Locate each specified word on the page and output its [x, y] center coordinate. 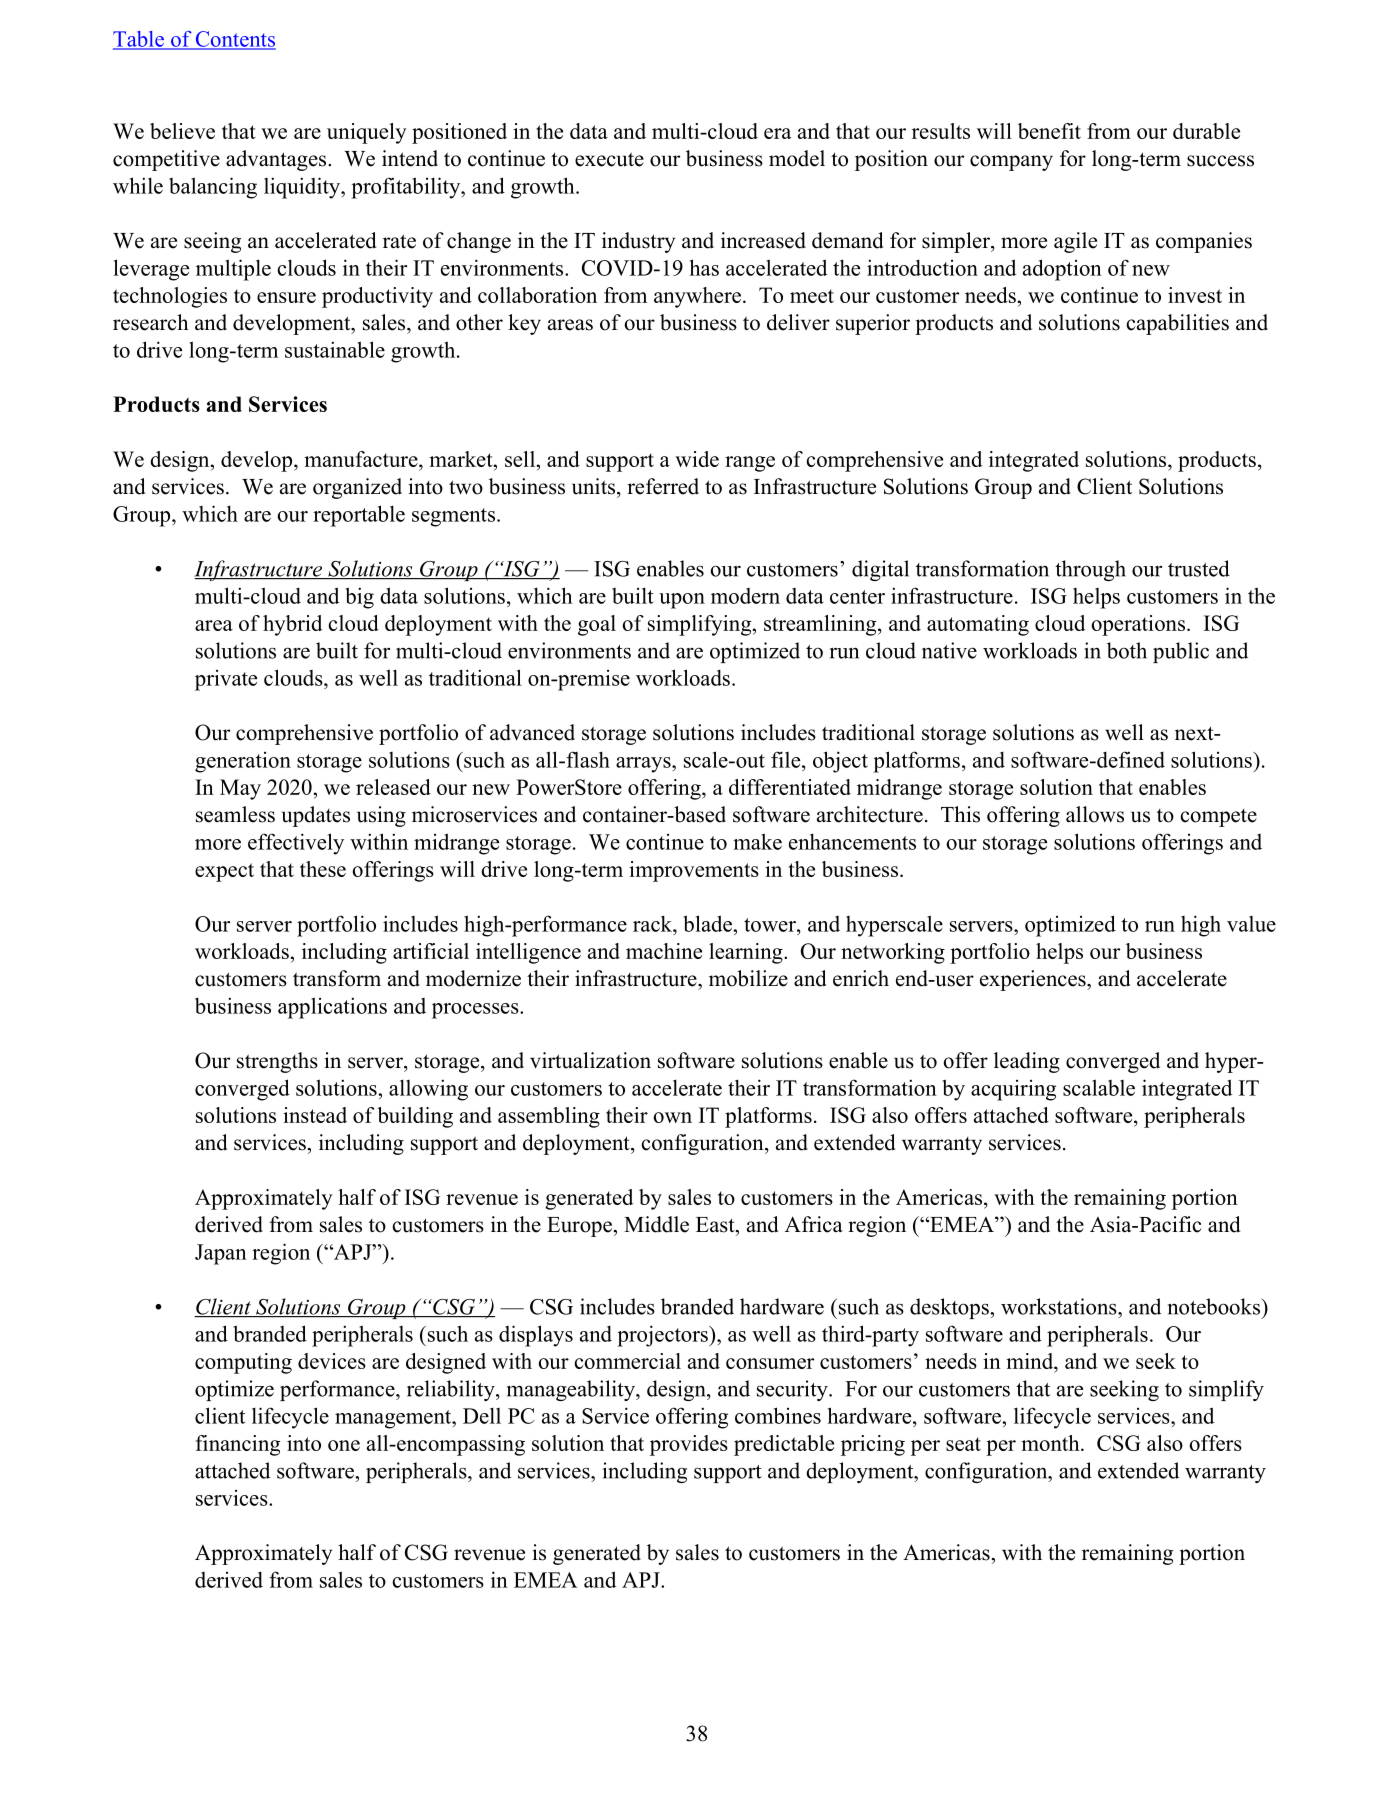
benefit [1049, 131]
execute [609, 159]
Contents [234, 40]
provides [689, 1445]
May [240, 789]
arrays [644, 765]
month [1051, 1443]
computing [243, 1363]
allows [1095, 814]
